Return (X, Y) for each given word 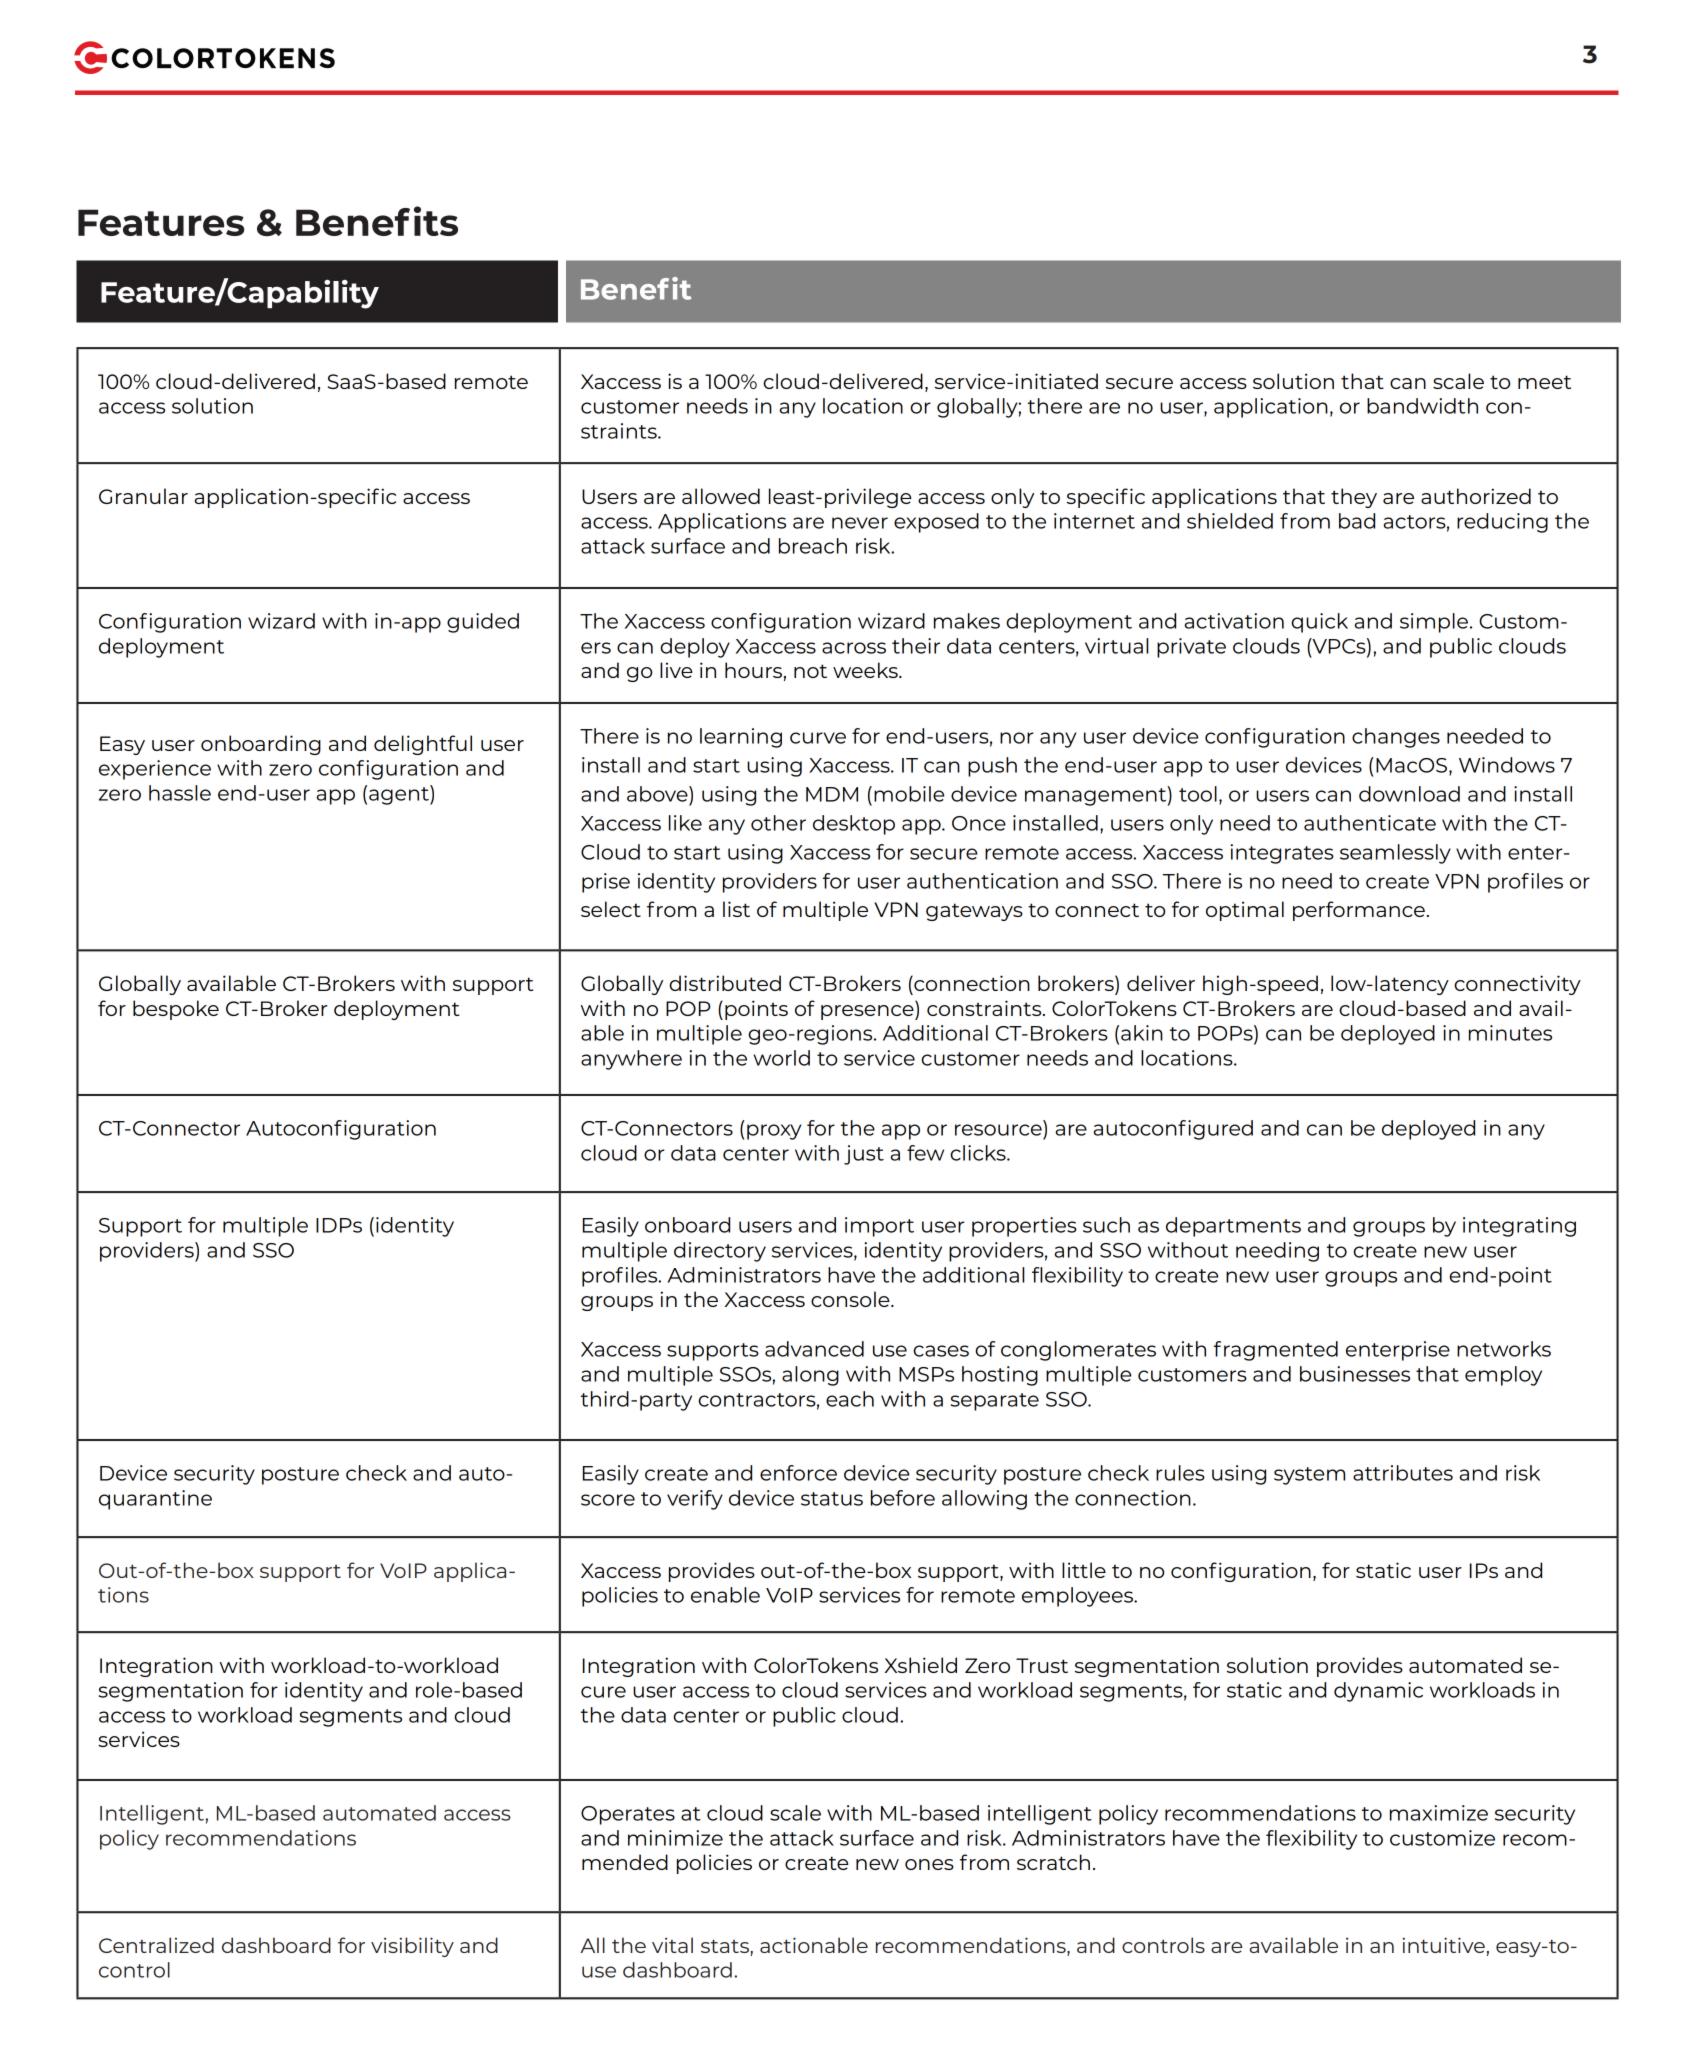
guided (483, 623)
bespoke (176, 1010)
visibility (412, 1947)
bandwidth (1422, 406)
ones (929, 1864)
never (860, 523)
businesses (1355, 1374)
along (810, 1376)
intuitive (1443, 1945)
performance (1359, 911)
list (736, 909)
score (608, 1500)
